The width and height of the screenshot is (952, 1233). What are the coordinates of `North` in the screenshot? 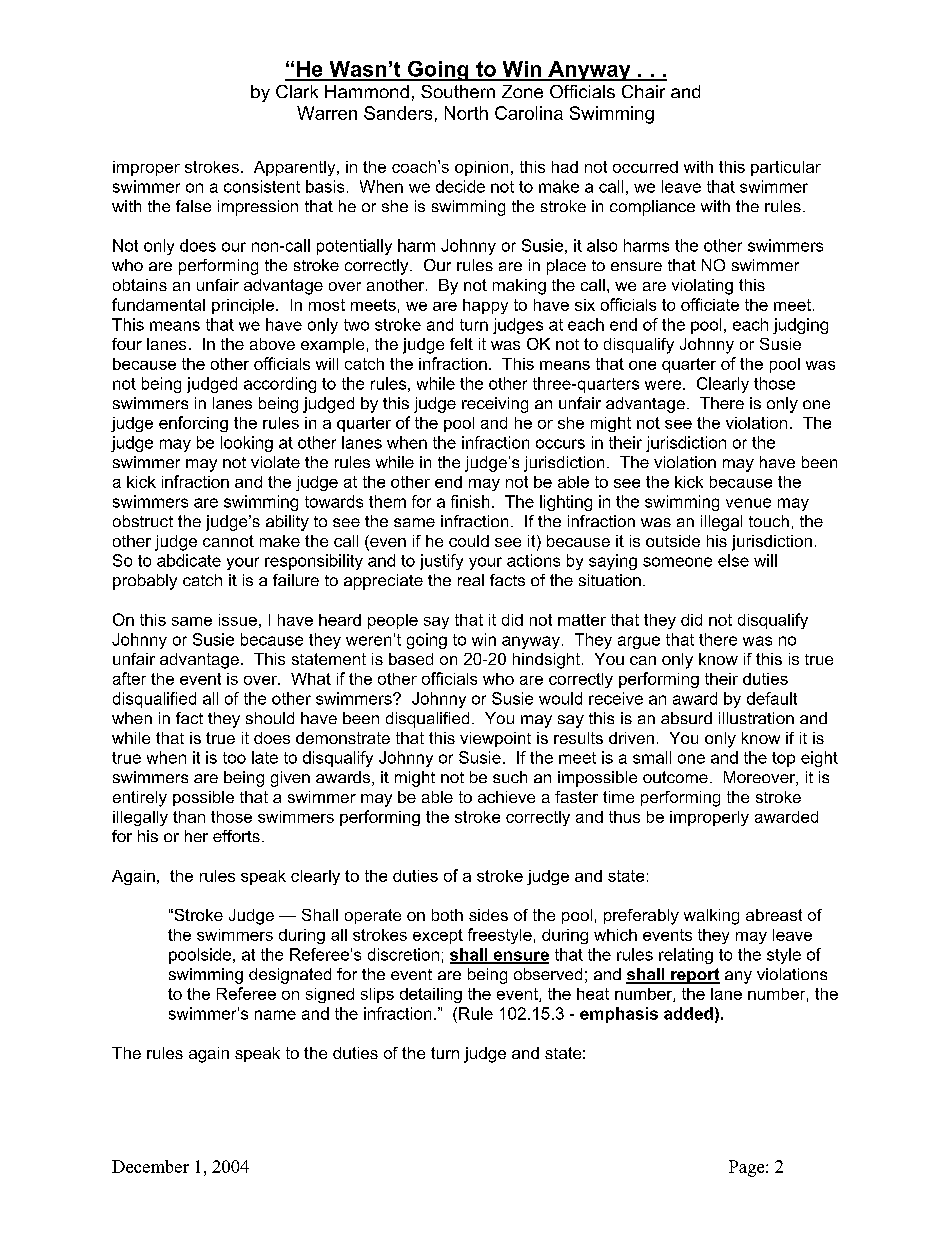 It's located at (466, 113).
